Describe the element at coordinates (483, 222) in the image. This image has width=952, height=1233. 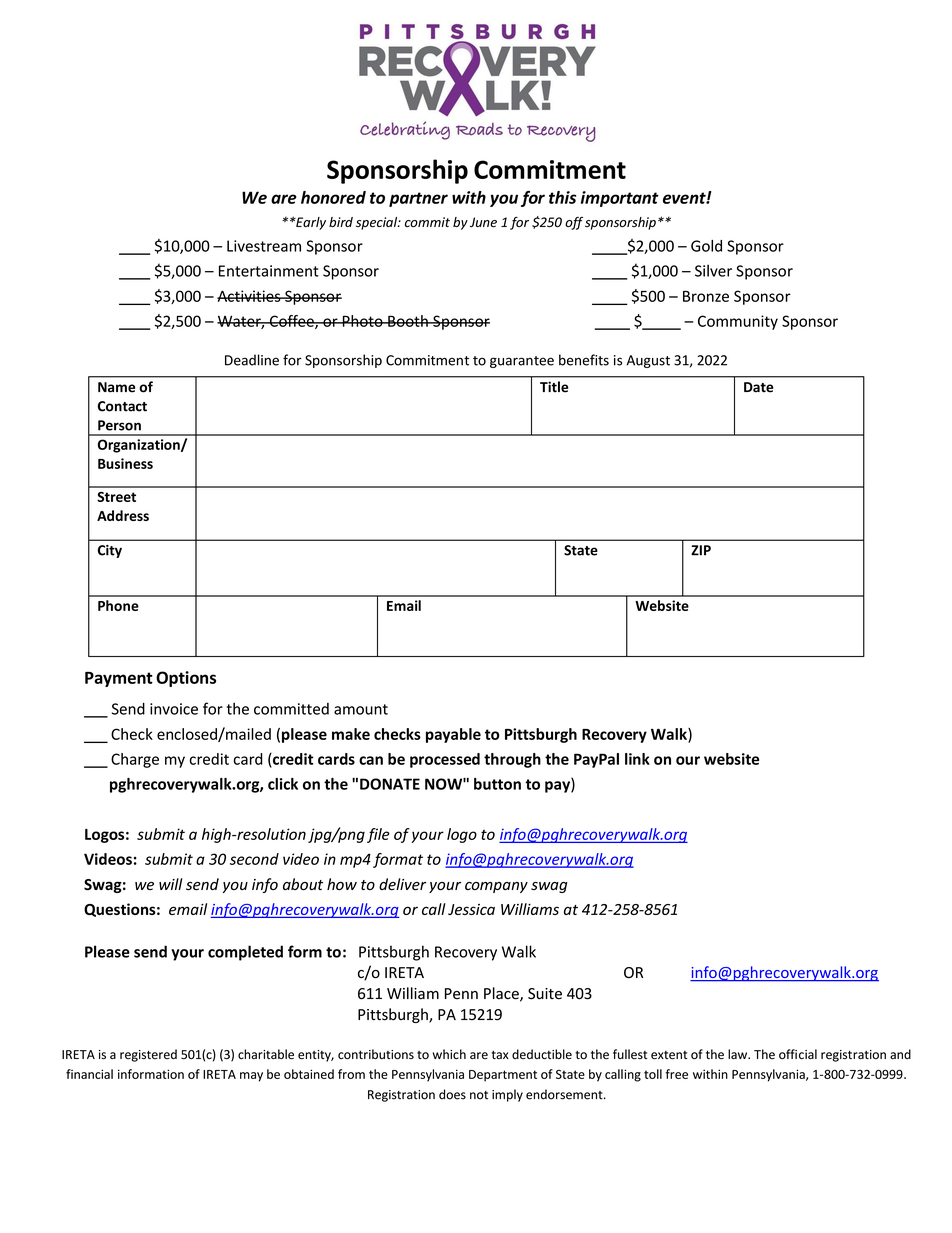
I see `June` at that location.
